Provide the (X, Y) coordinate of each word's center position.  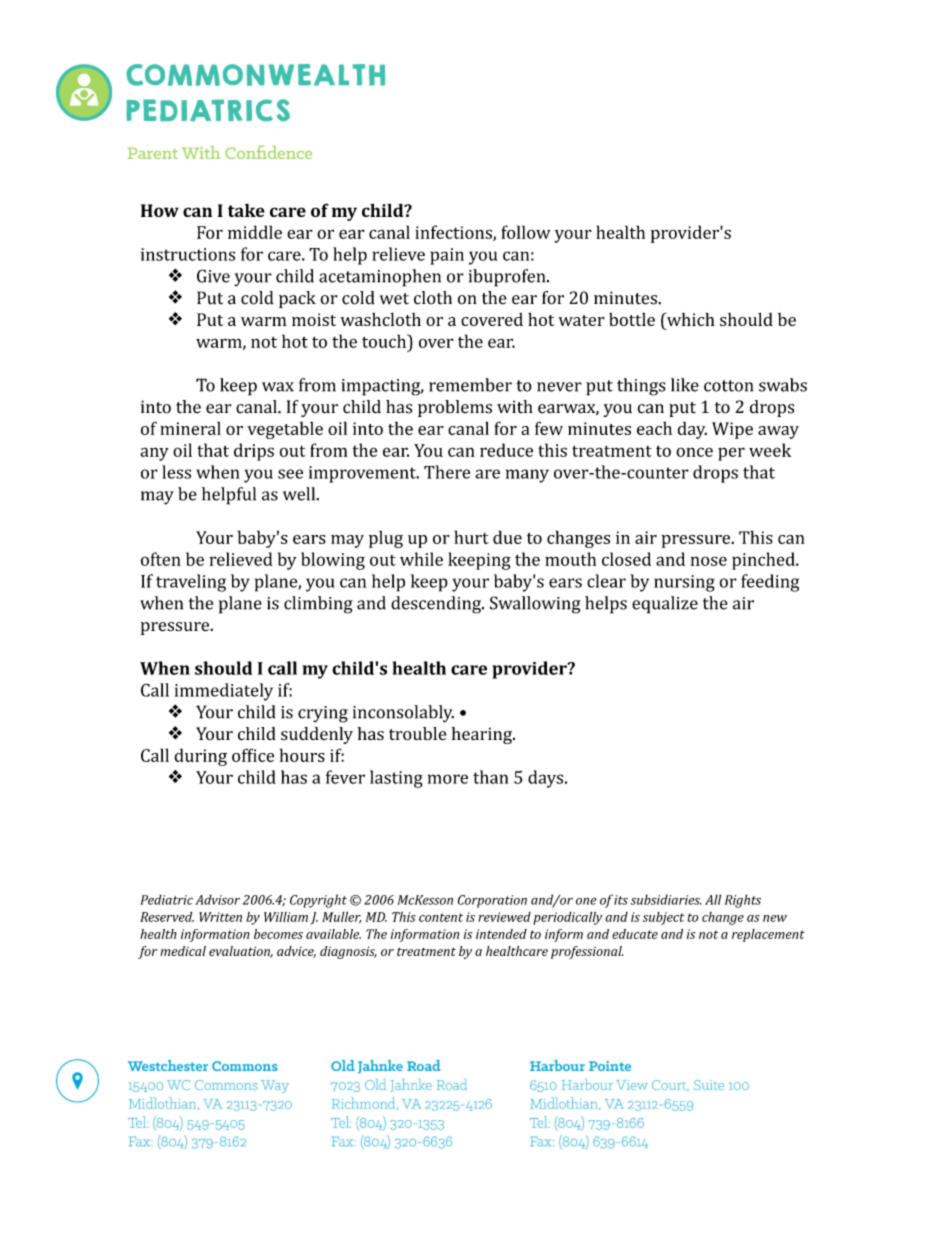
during (200, 757)
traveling (191, 583)
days (547, 779)
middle (255, 232)
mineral (190, 428)
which (690, 319)
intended (501, 934)
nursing (684, 583)
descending (437, 605)
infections (454, 233)
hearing (483, 735)
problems (455, 408)
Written (220, 917)
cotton (728, 386)
